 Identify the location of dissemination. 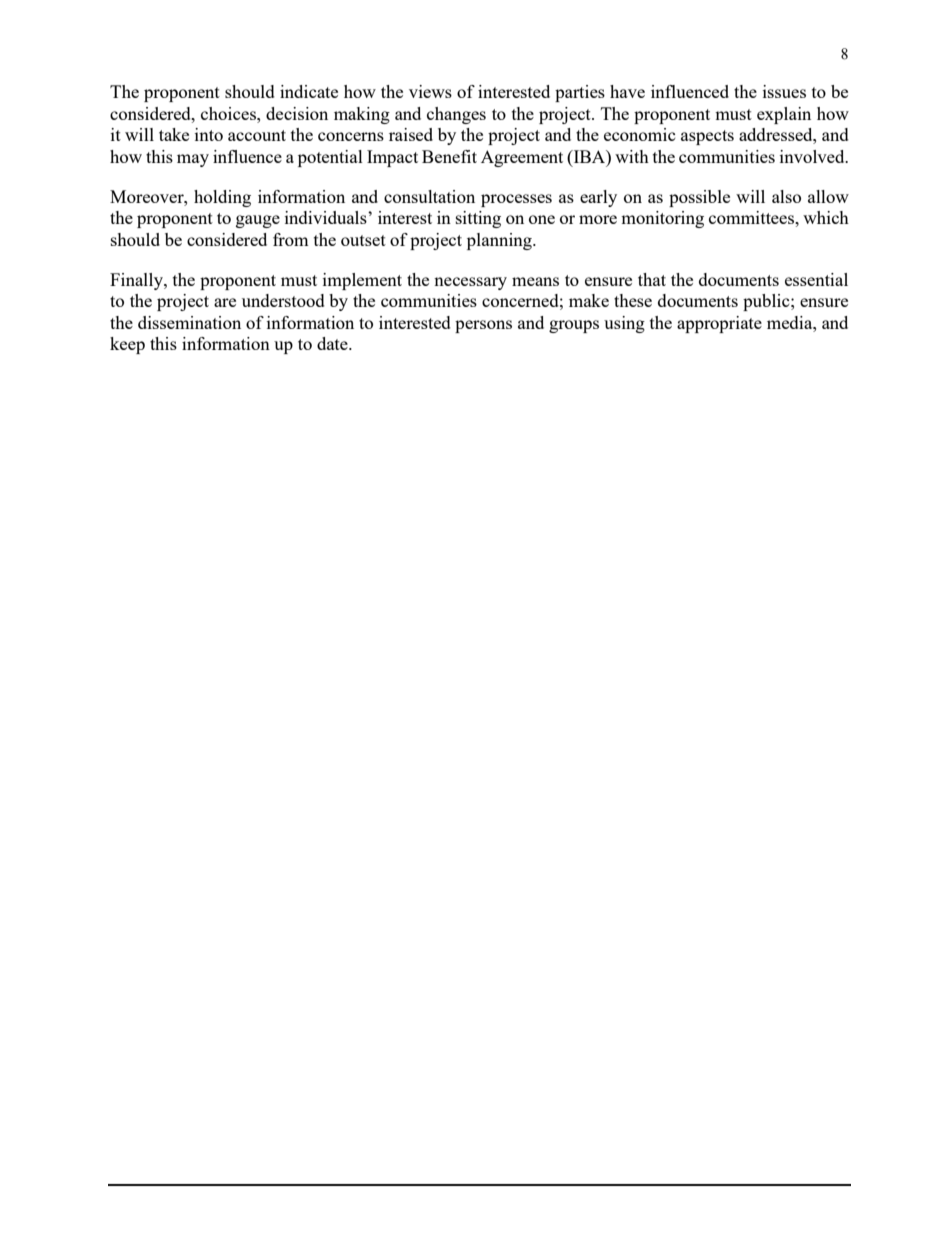
(189, 322).
